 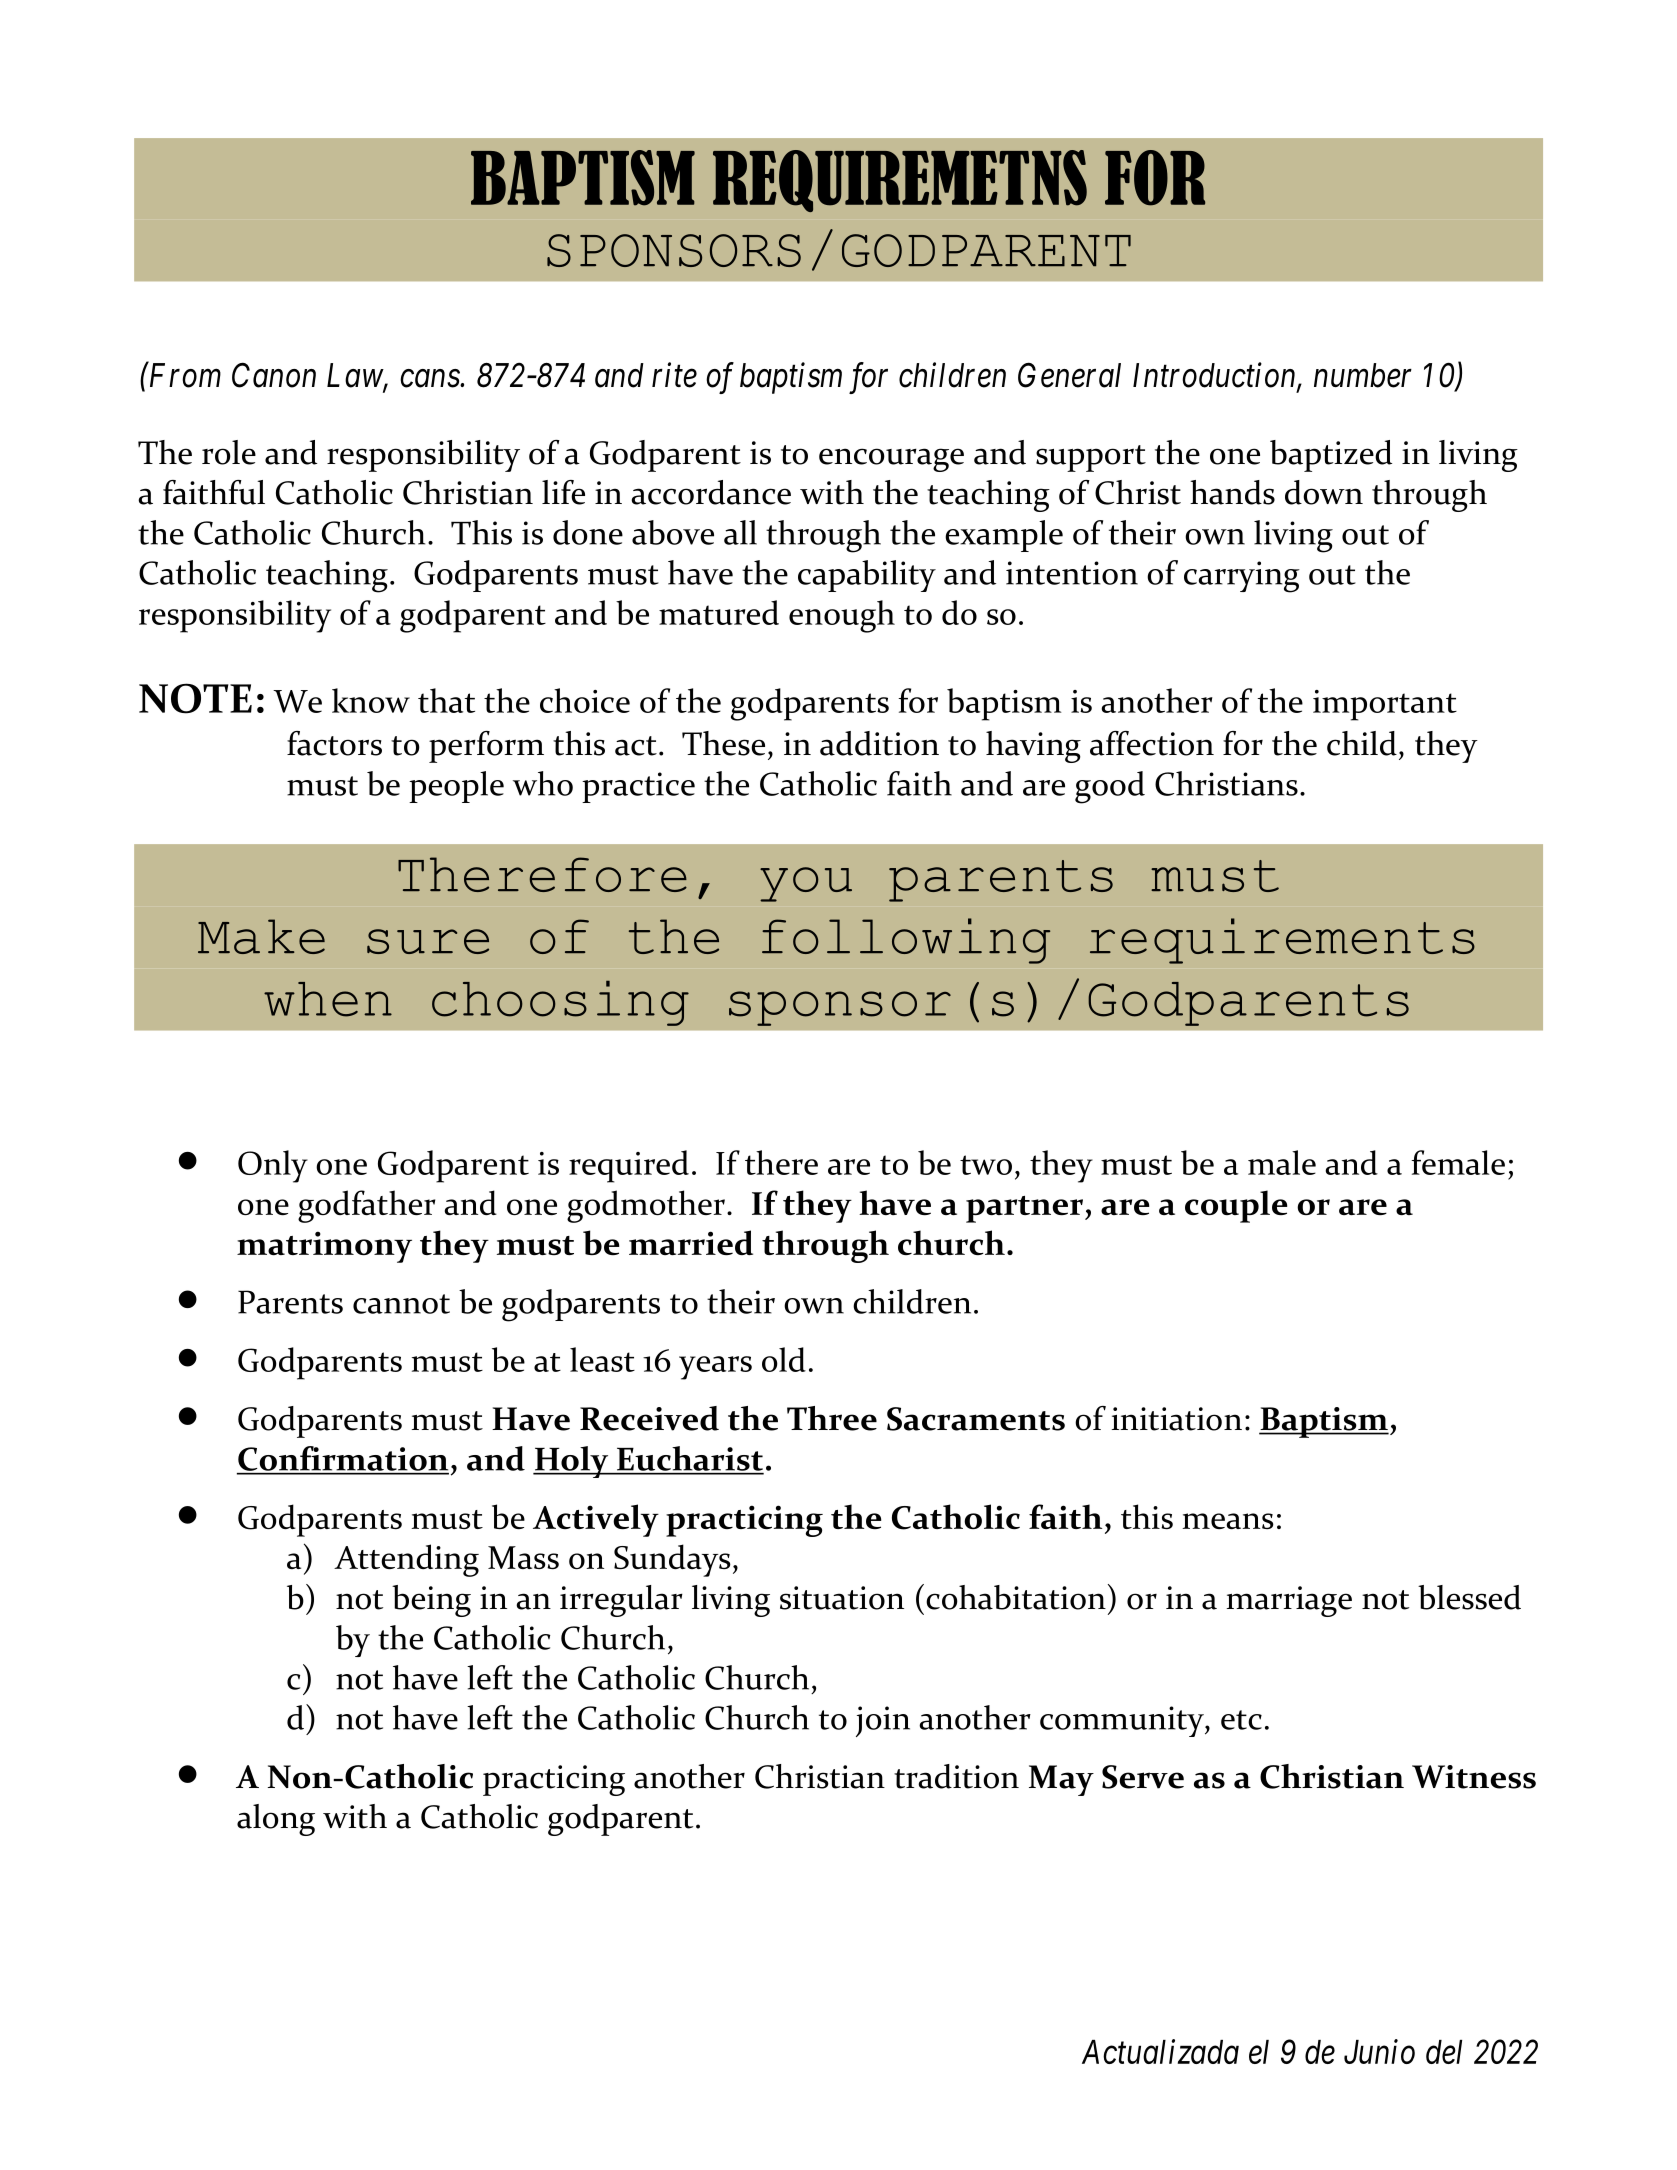 What do you see at coordinates (691, 1242) in the screenshot?
I see `married` at bounding box center [691, 1242].
